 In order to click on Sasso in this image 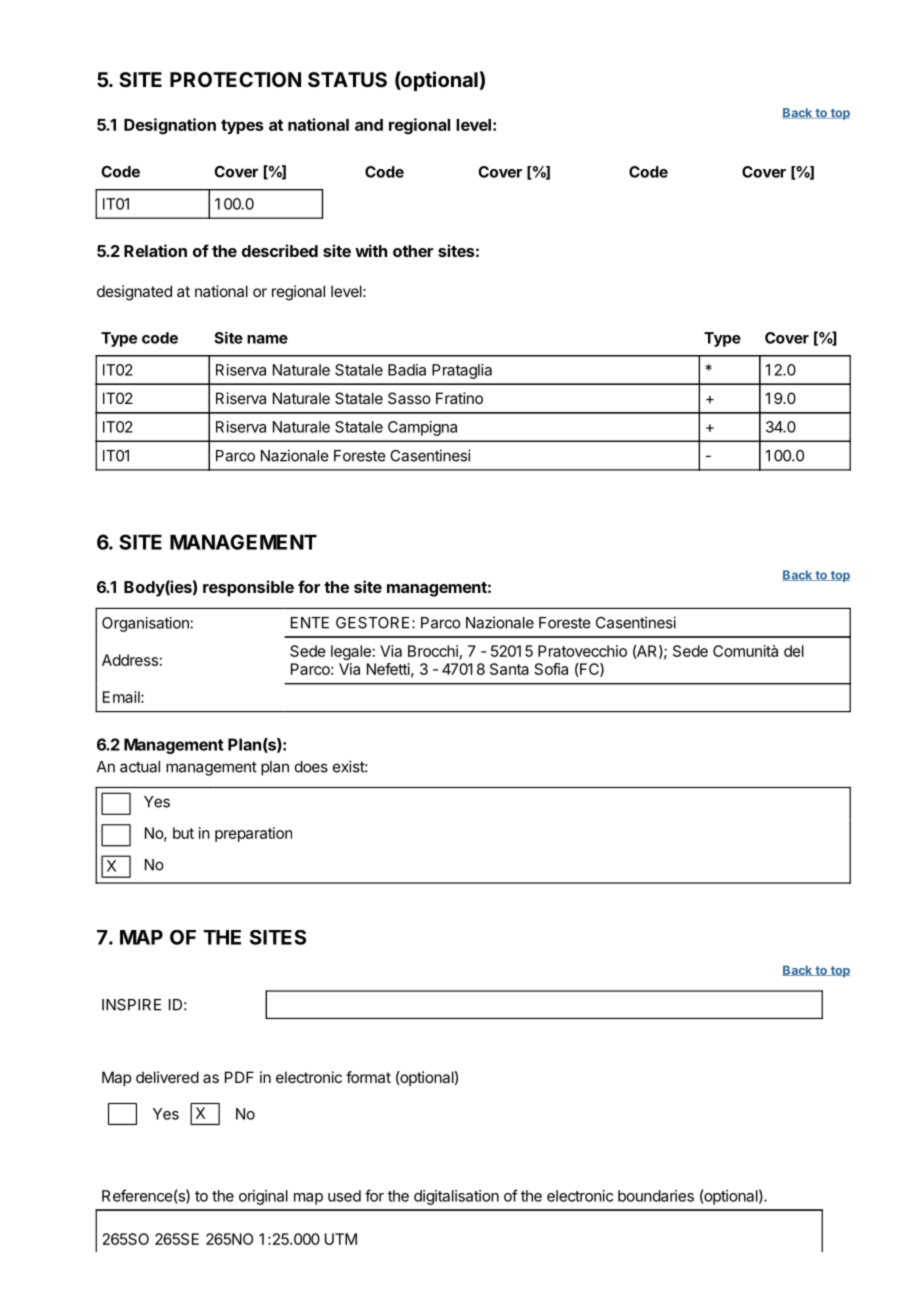, I will do `click(409, 398)`.
